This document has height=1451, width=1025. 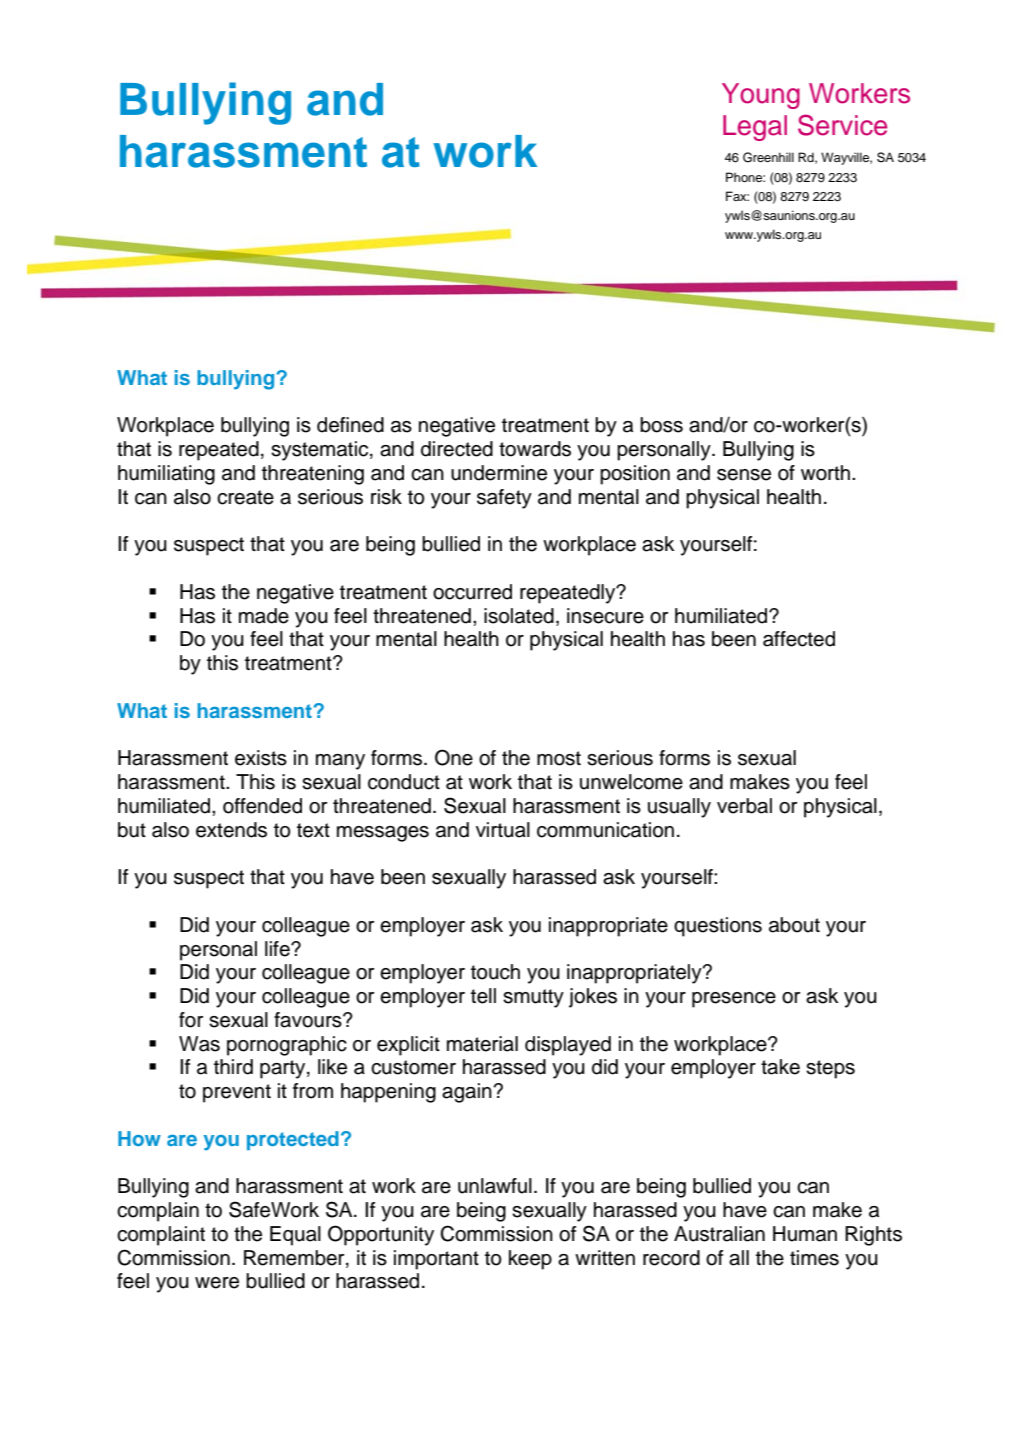 I want to click on affected, so click(x=799, y=639).
